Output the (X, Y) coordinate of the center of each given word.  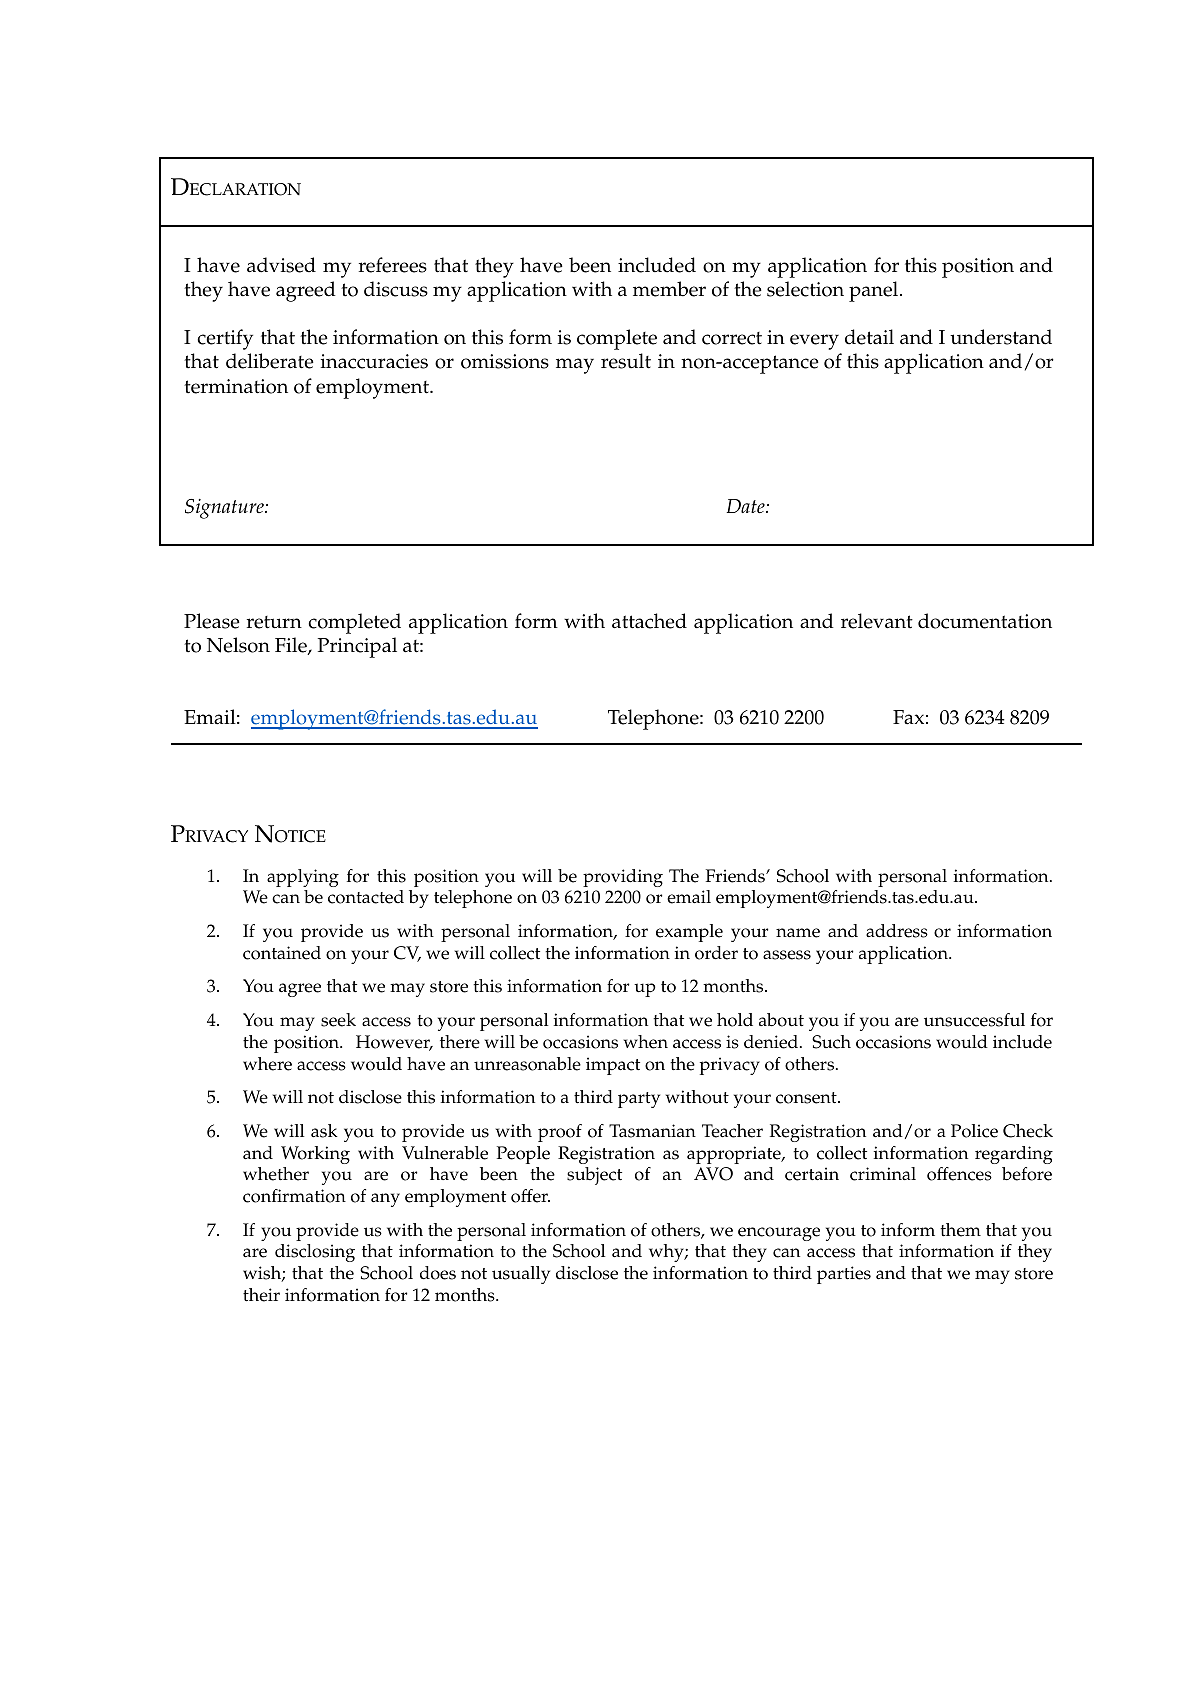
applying (303, 878)
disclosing (315, 1253)
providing (623, 878)
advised (281, 265)
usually (521, 1275)
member (669, 289)
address (897, 931)
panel (875, 291)
